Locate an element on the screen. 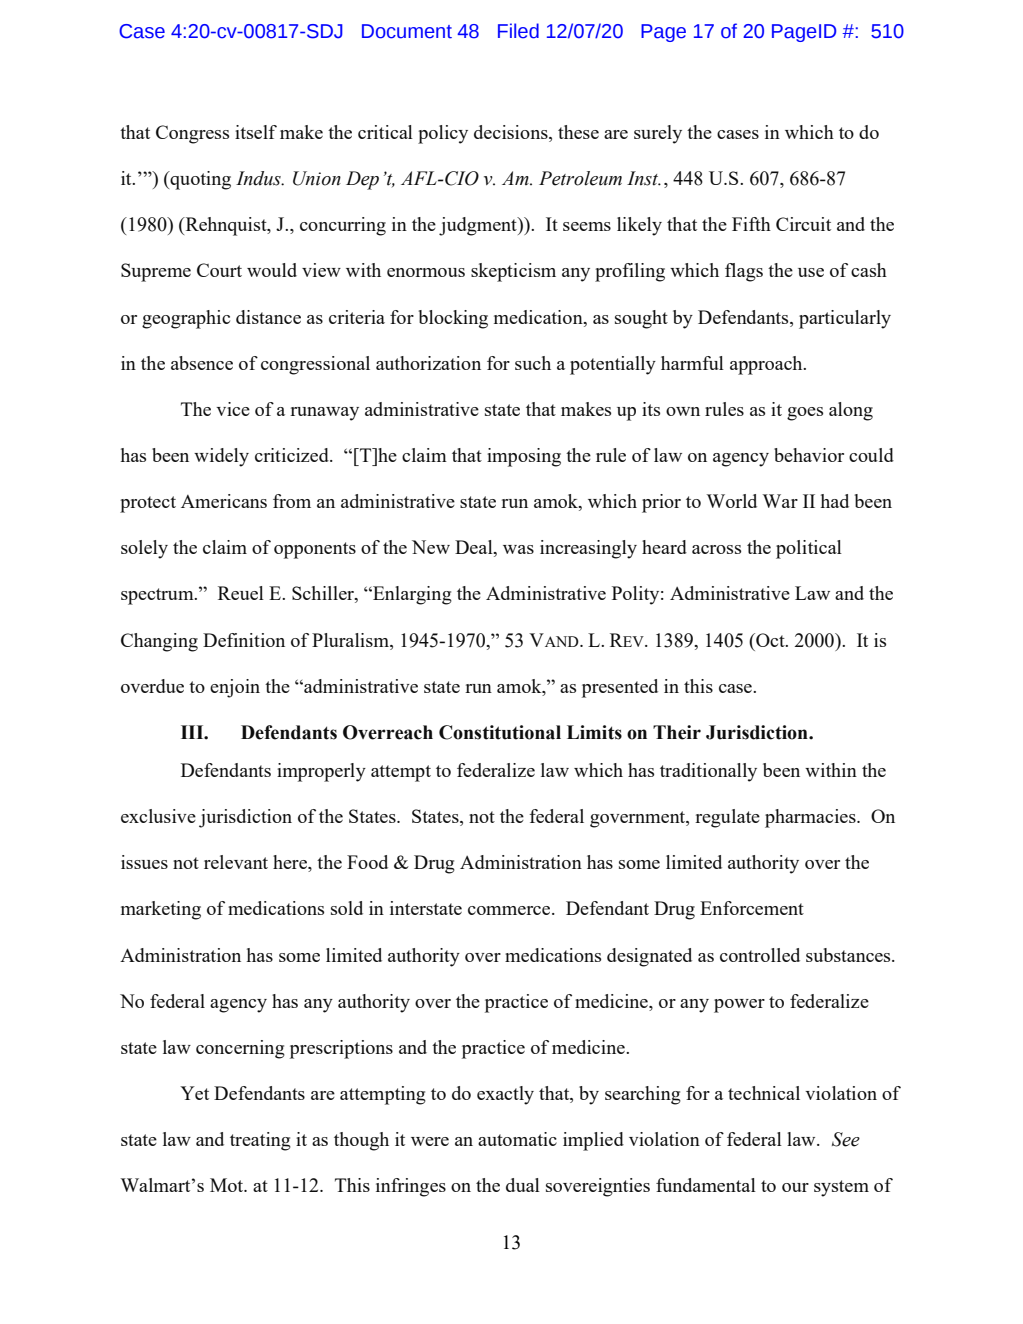 The height and width of the screenshot is (1324, 1023). use is located at coordinates (811, 272).
